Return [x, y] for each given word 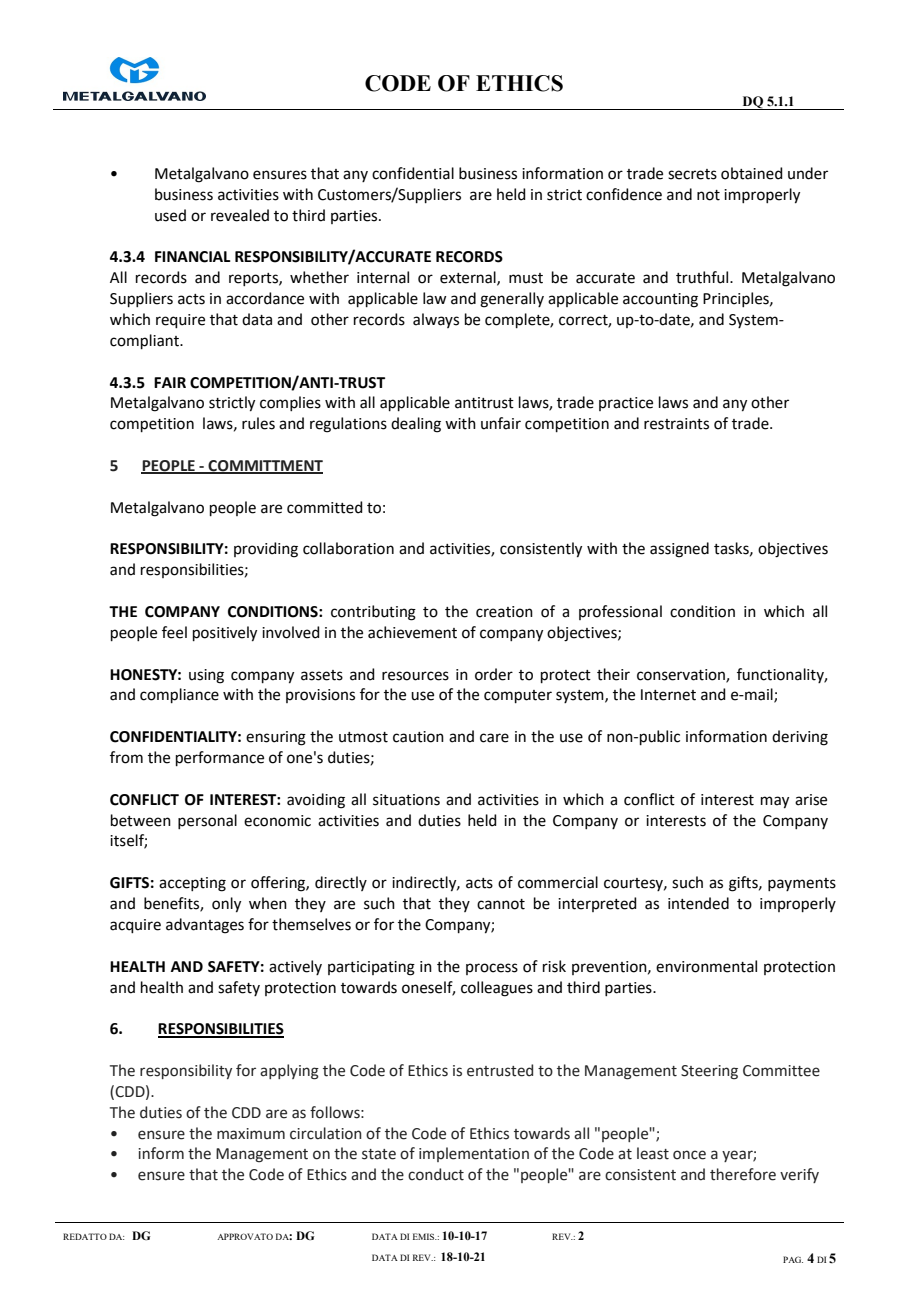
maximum [251, 1134]
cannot [501, 904]
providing [266, 550]
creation [504, 612]
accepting [192, 884]
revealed [240, 215]
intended [698, 903]
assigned [679, 550]
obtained [752, 173]
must [526, 278]
